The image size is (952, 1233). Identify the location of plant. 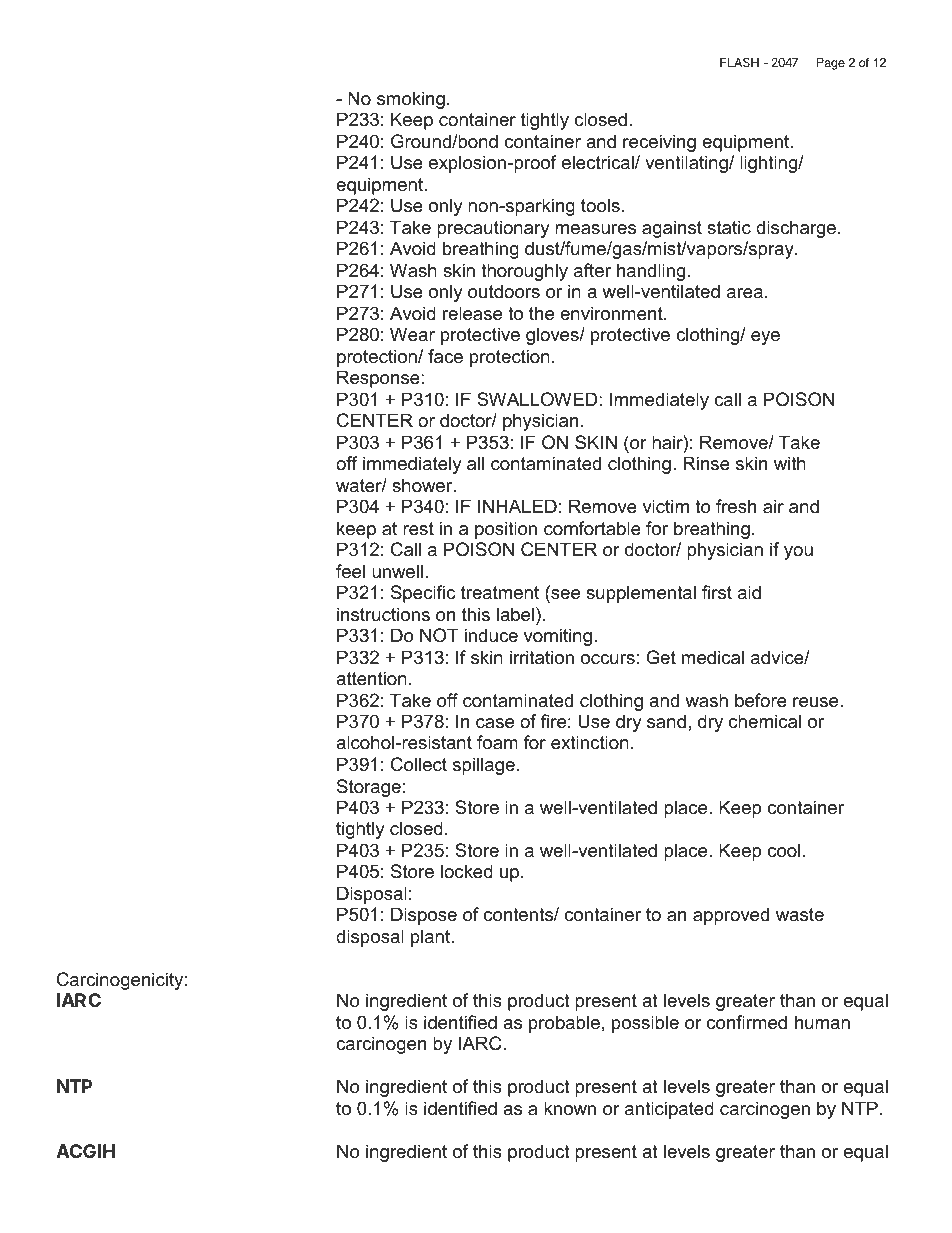
(432, 938).
